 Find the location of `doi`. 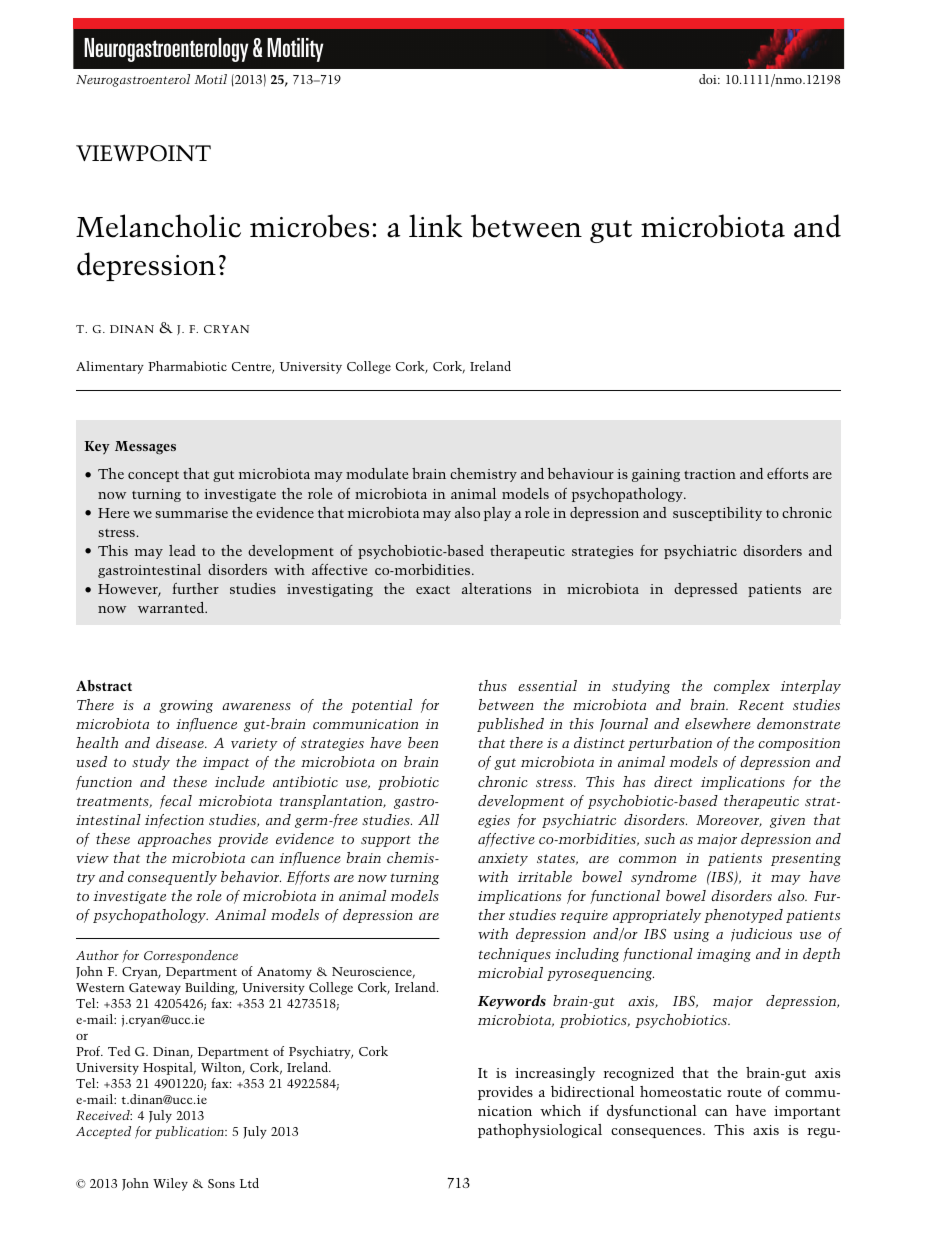

doi is located at coordinates (709, 79).
